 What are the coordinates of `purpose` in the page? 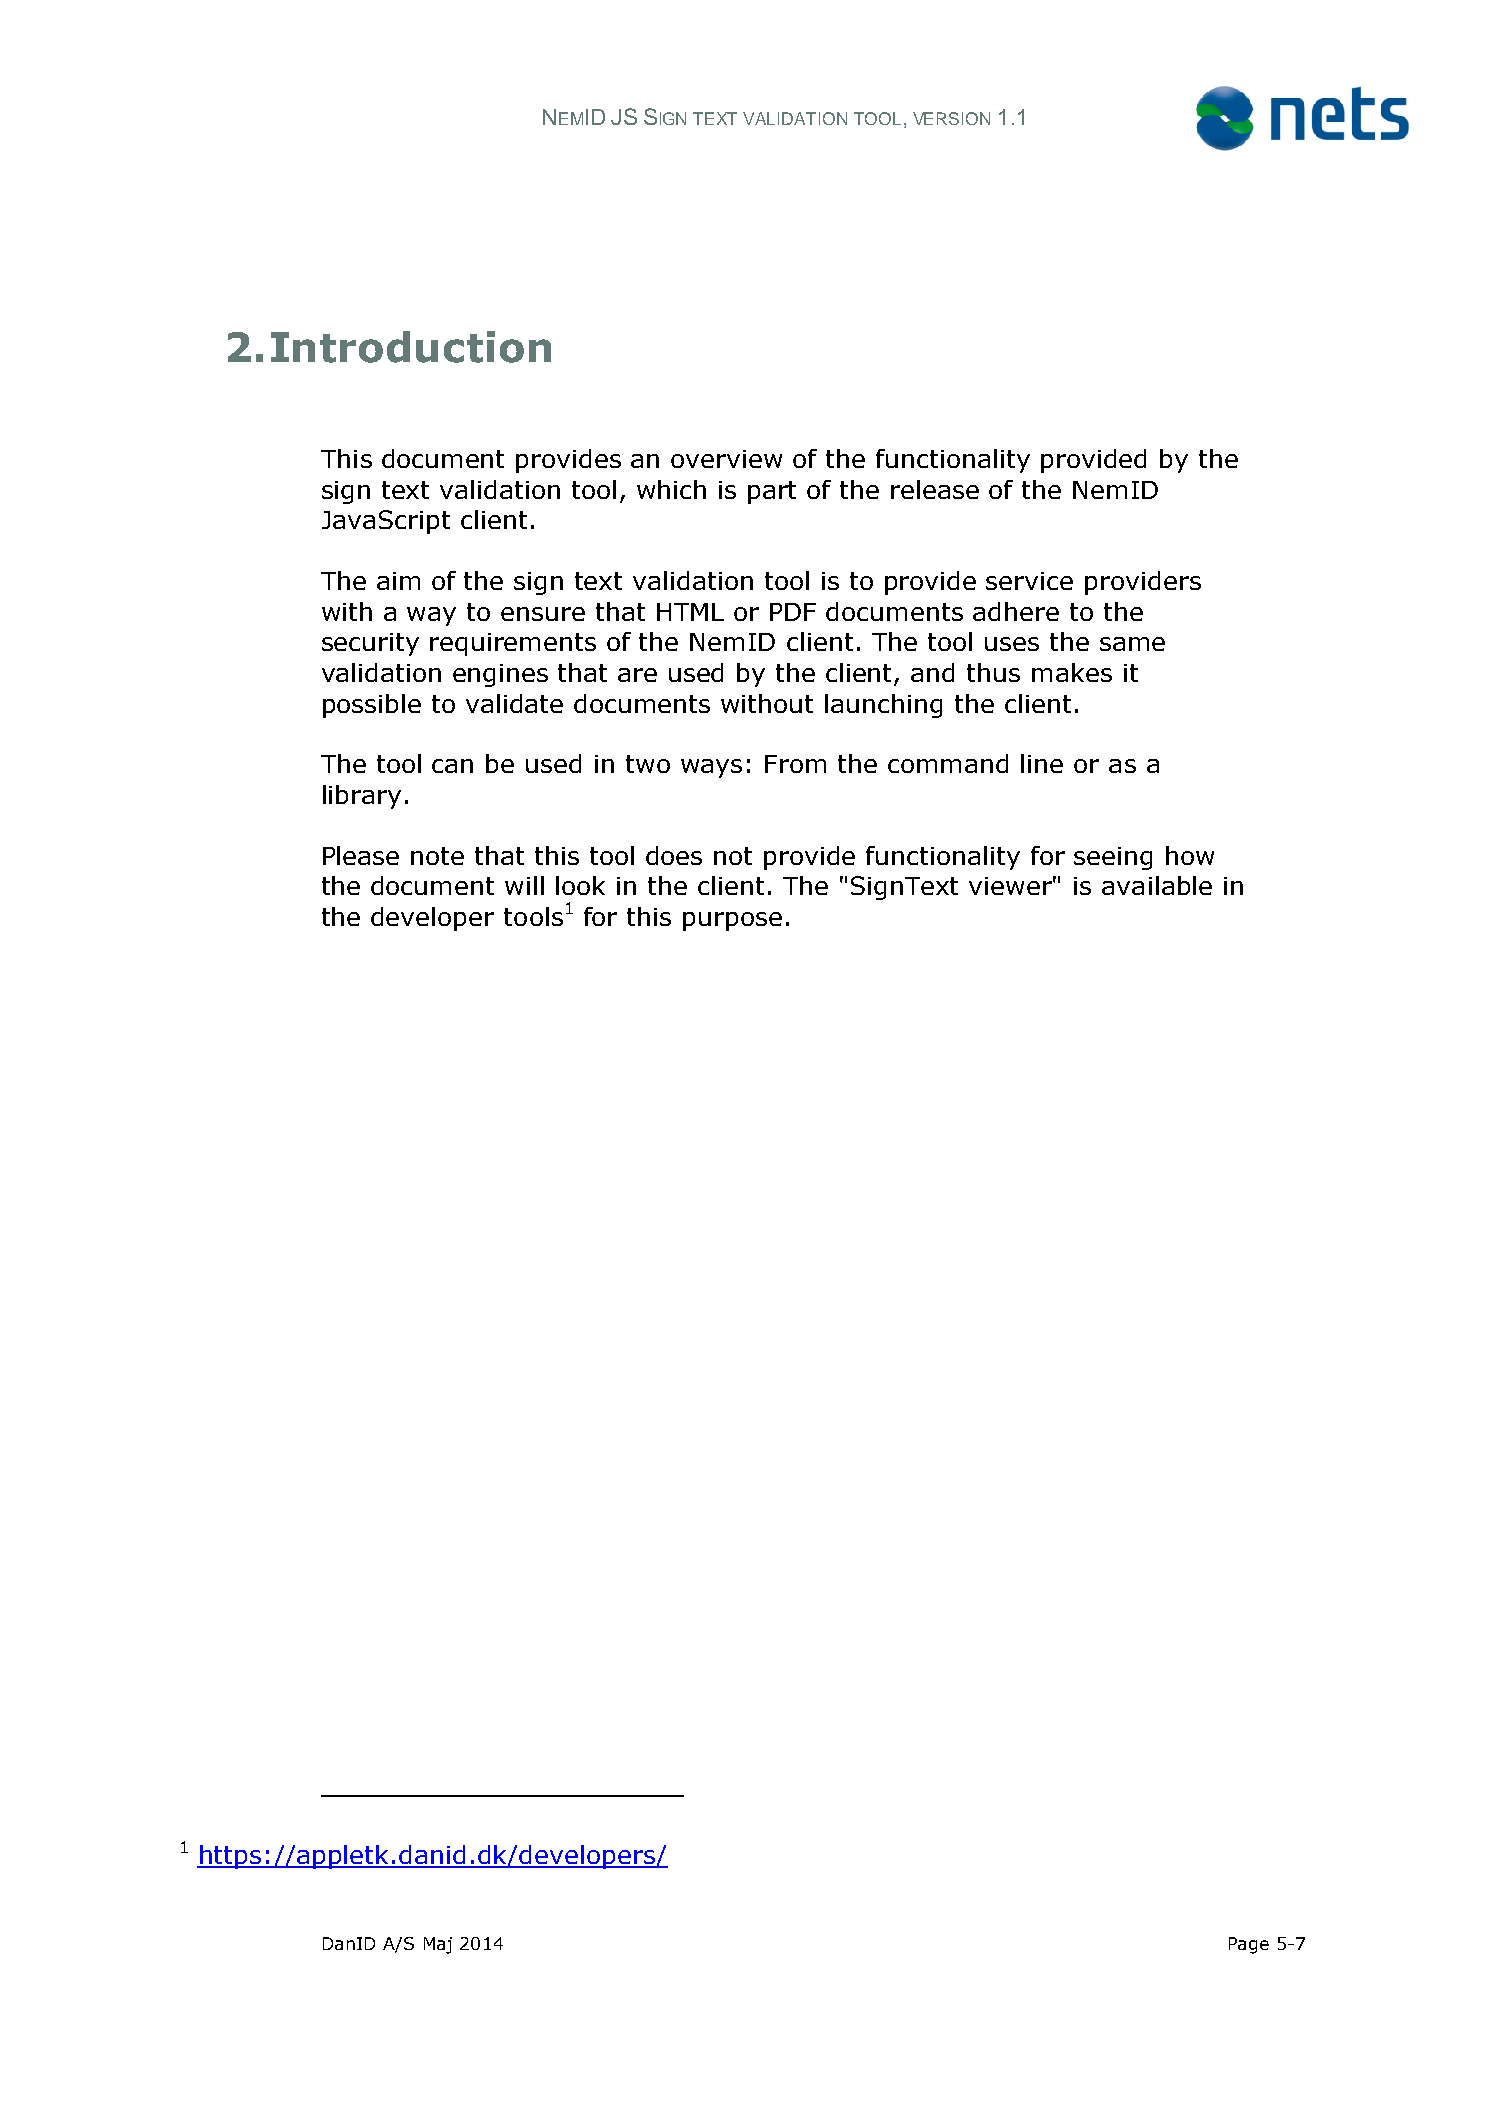 It's located at (732, 921).
